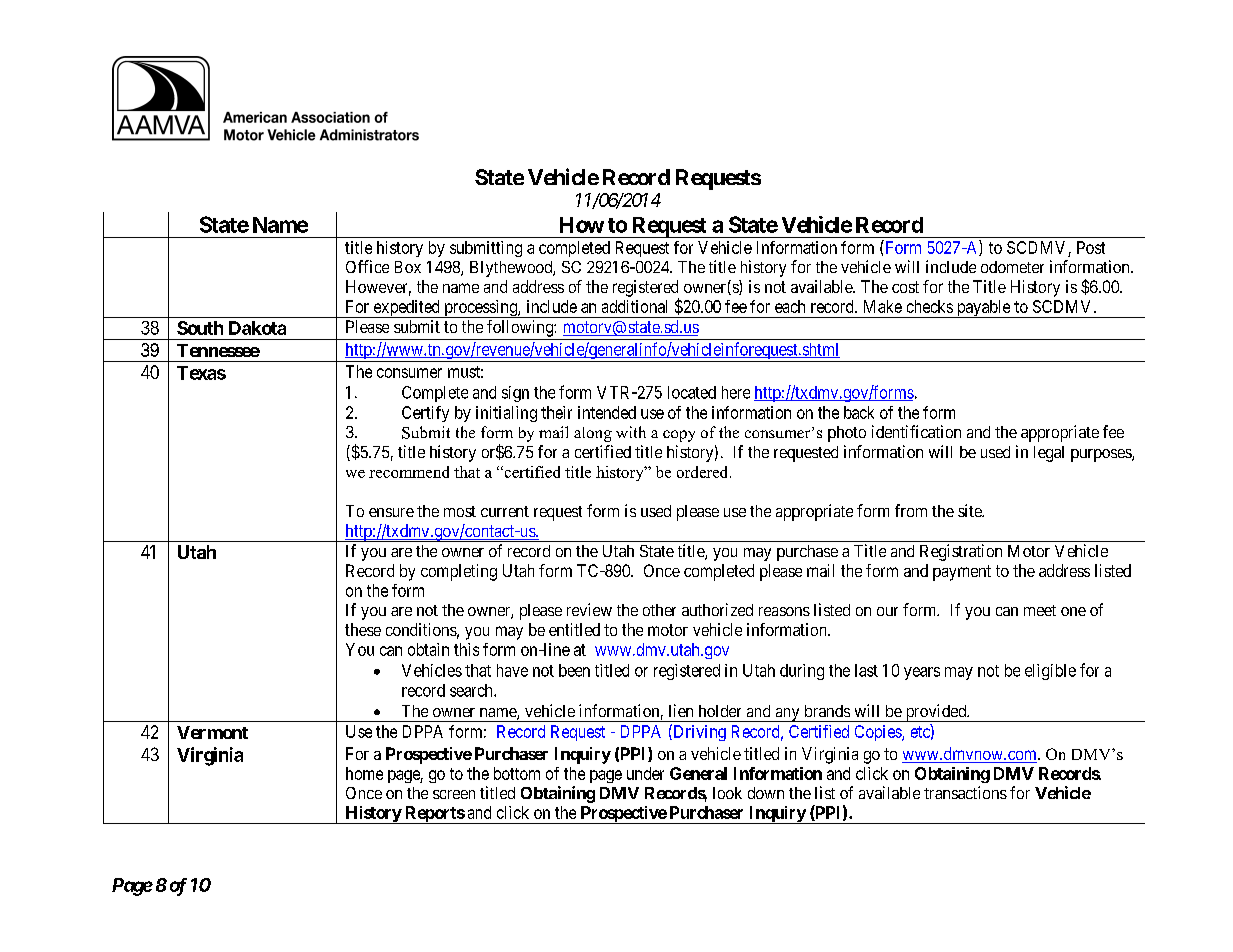 This image has width=1233, height=952. Describe the element at coordinates (965, 792) in the image. I see `transactions` at that location.
